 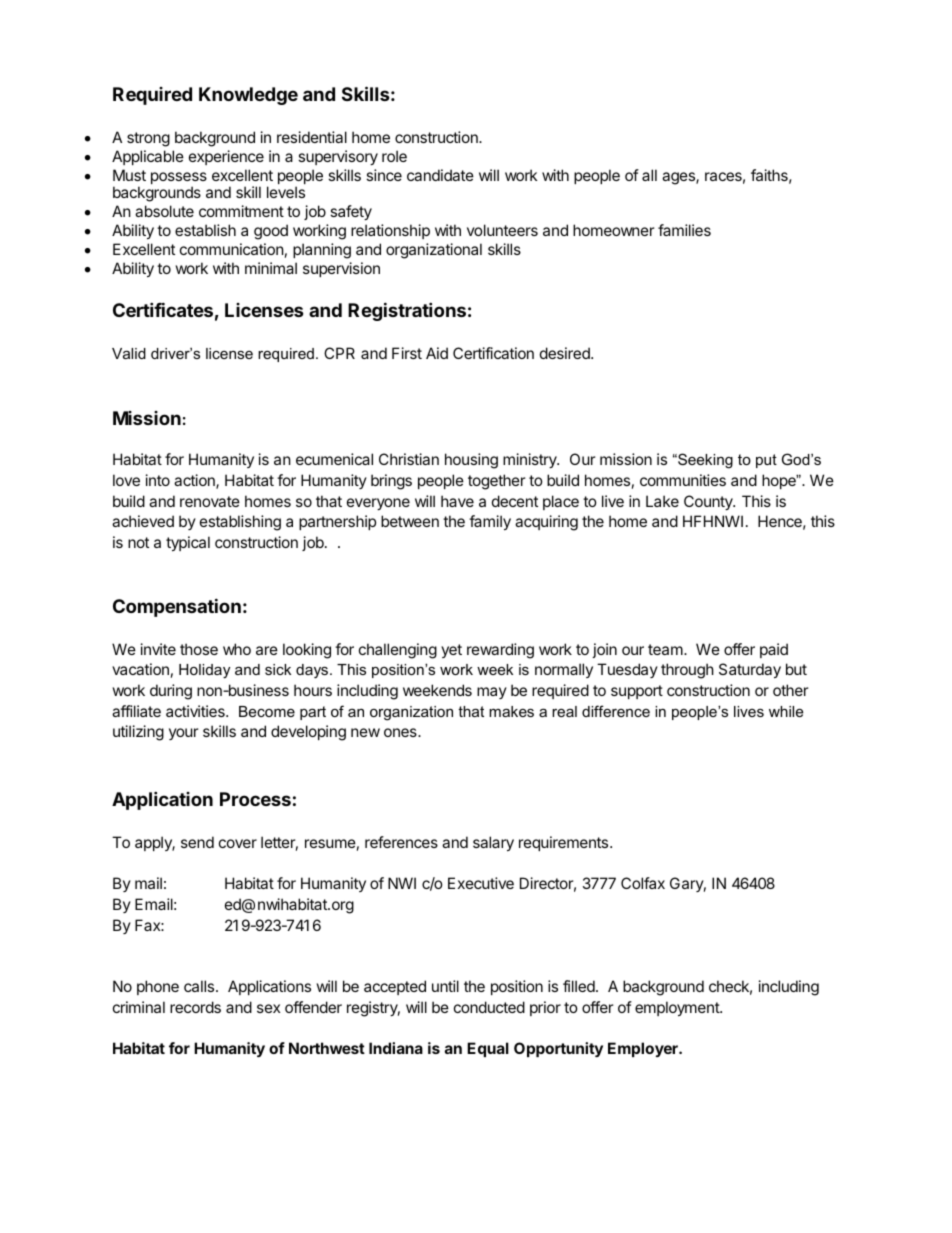 What do you see at coordinates (489, 1007) in the screenshot?
I see `conducted` at bounding box center [489, 1007].
